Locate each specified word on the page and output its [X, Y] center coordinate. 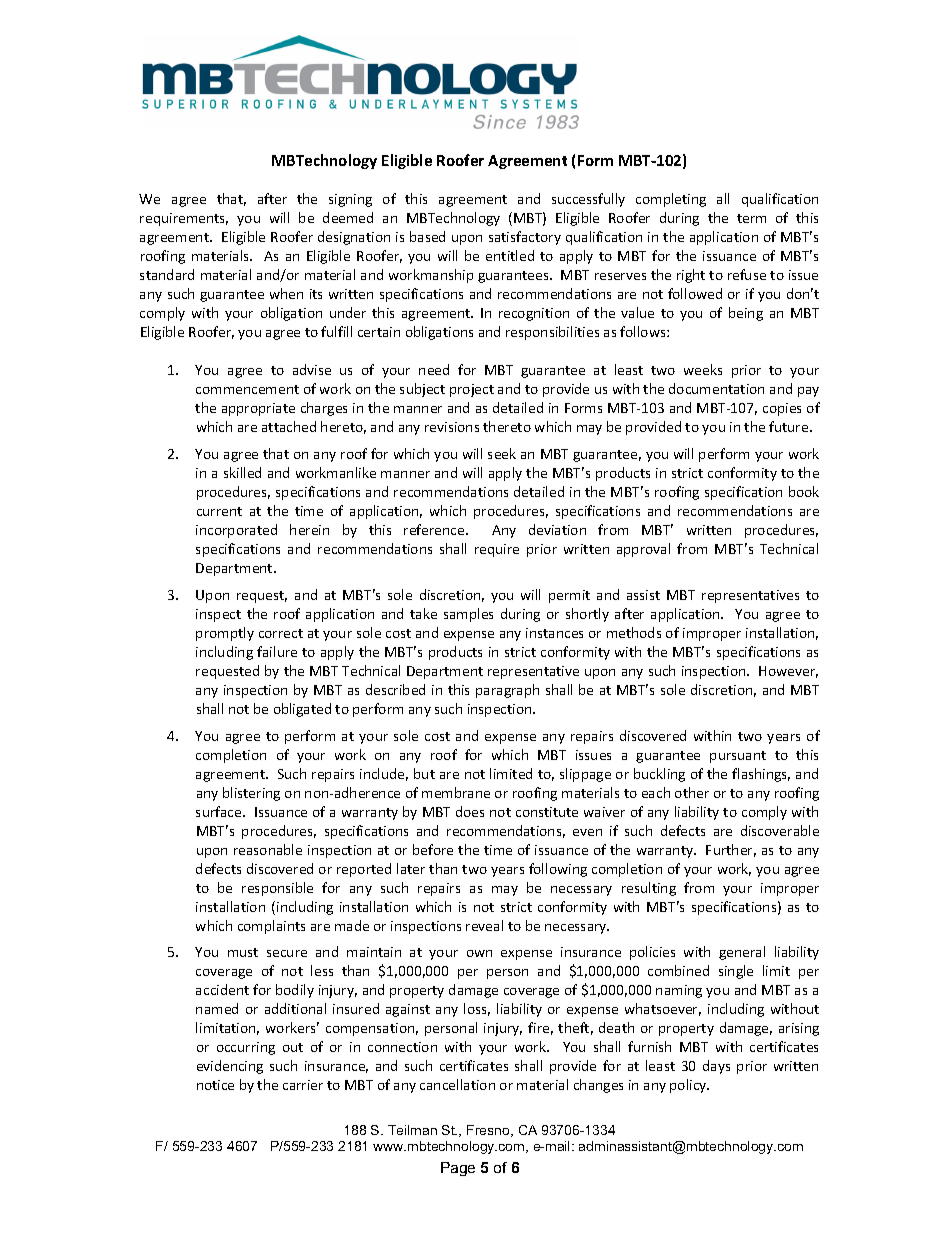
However [788, 672]
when [286, 293]
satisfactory [525, 238]
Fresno [489, 1131]
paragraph [507, 691]
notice [215, 1085]
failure [277, 651]
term [751, 218]
